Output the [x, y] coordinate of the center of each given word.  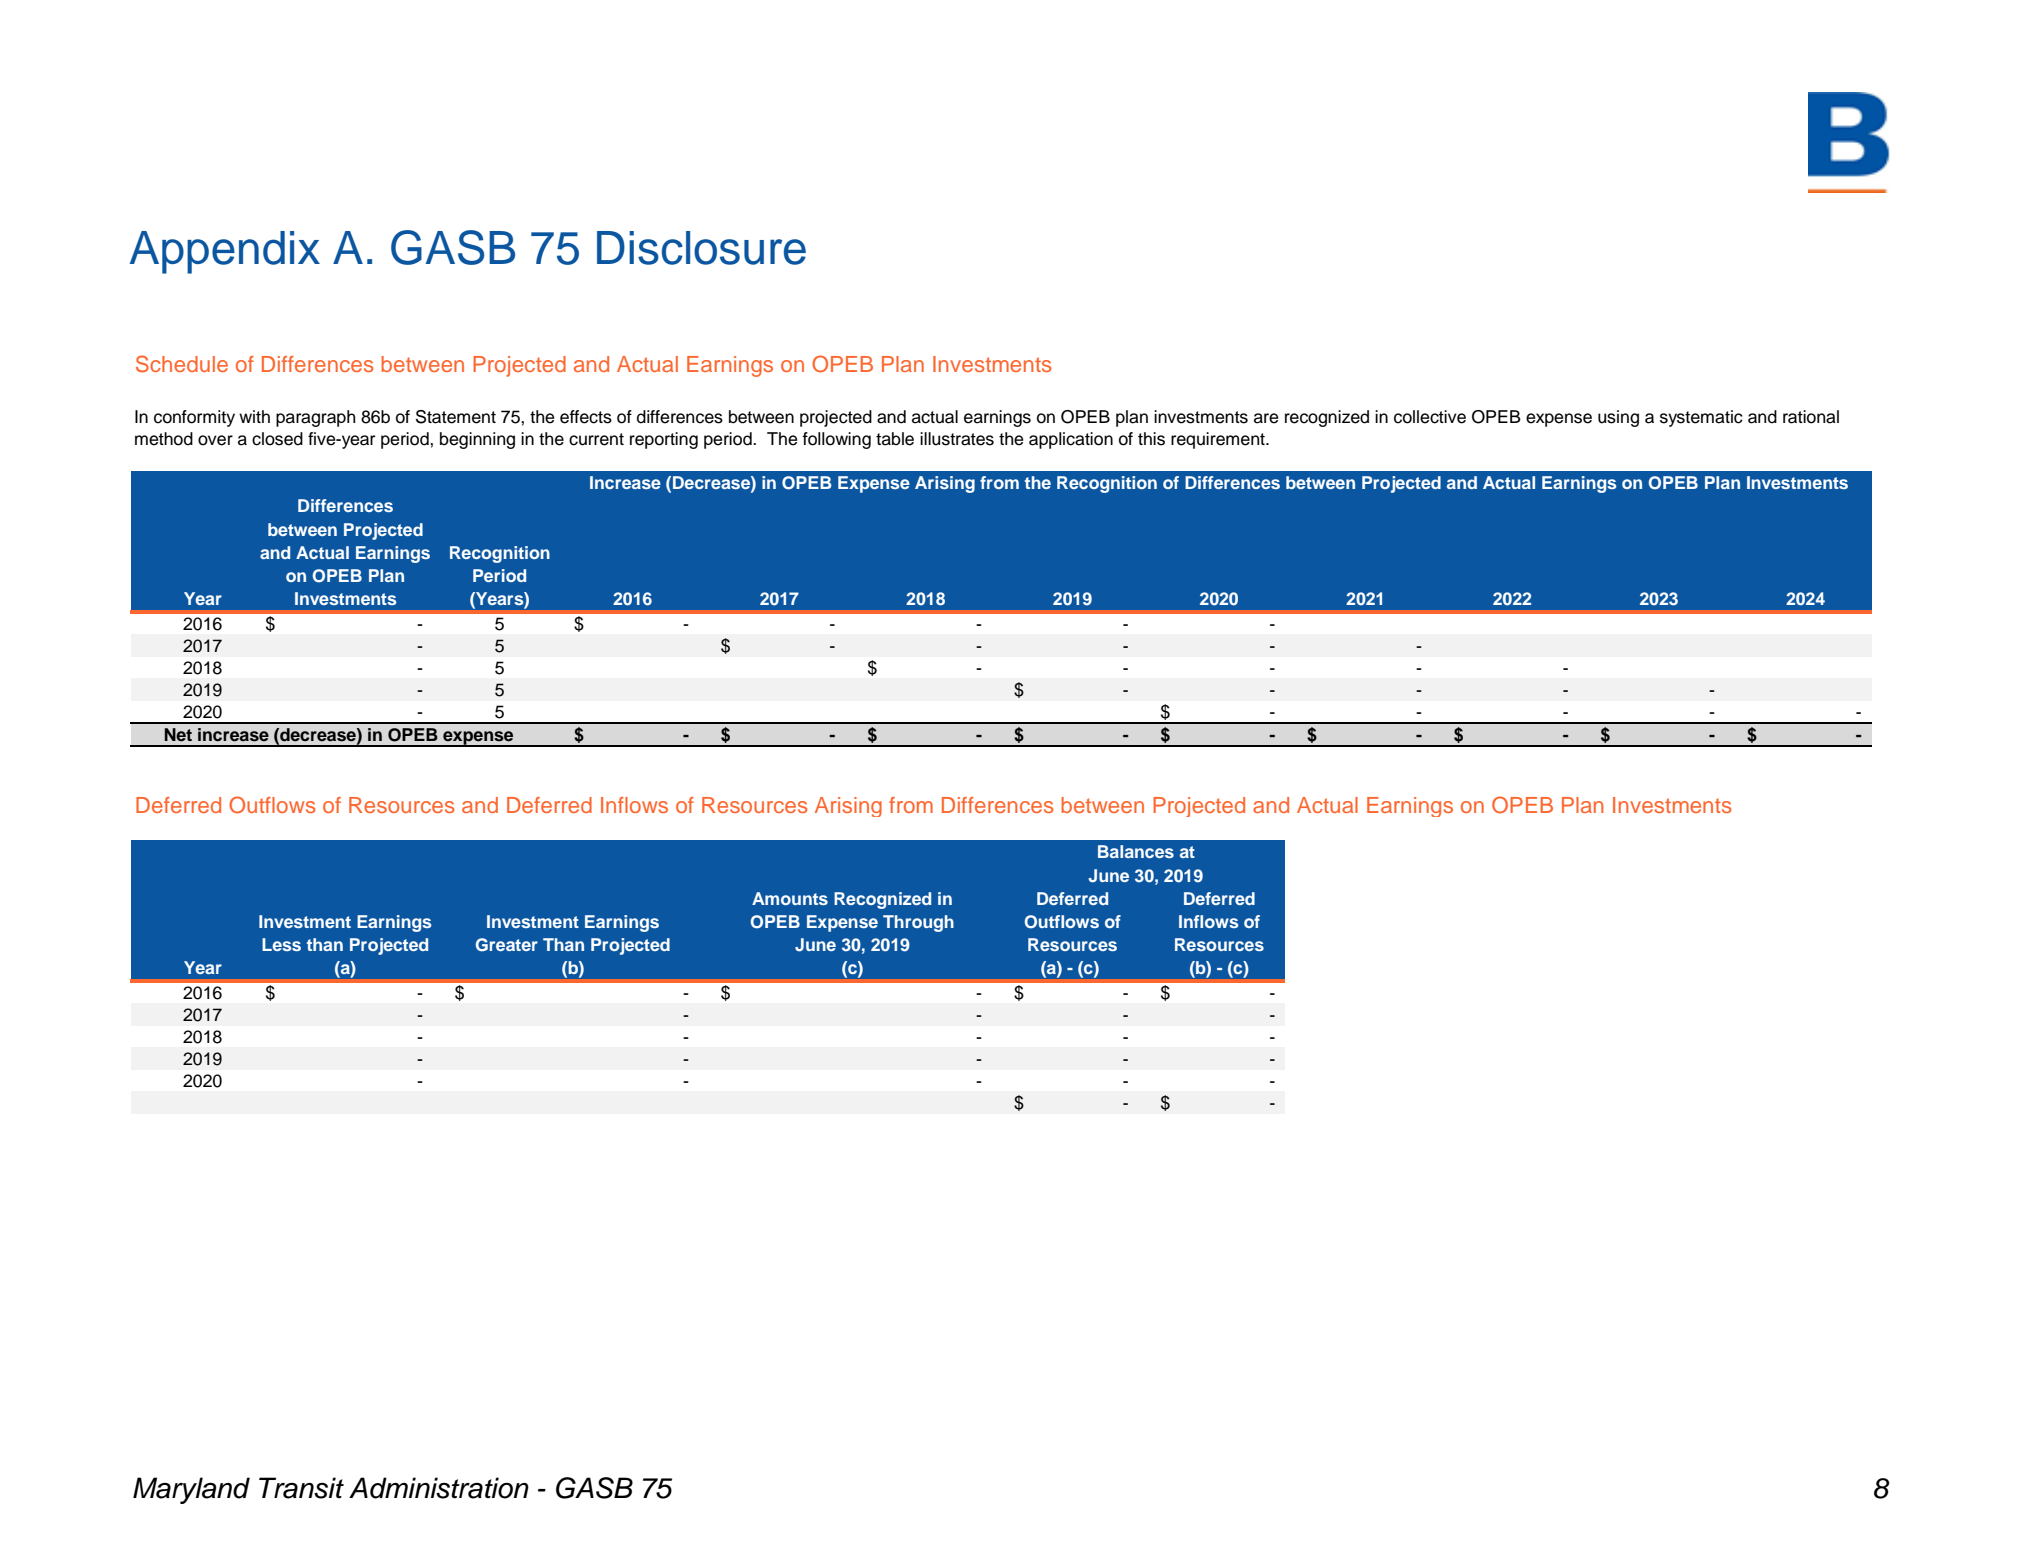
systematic [1701, 418]
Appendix [225, 252]
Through [918, 923]
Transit [301, 1488]
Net [178, 735]
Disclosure [701, 248]
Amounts [790, 898]
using [1618, 418]
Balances [1136, 851]
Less [281, 944]
